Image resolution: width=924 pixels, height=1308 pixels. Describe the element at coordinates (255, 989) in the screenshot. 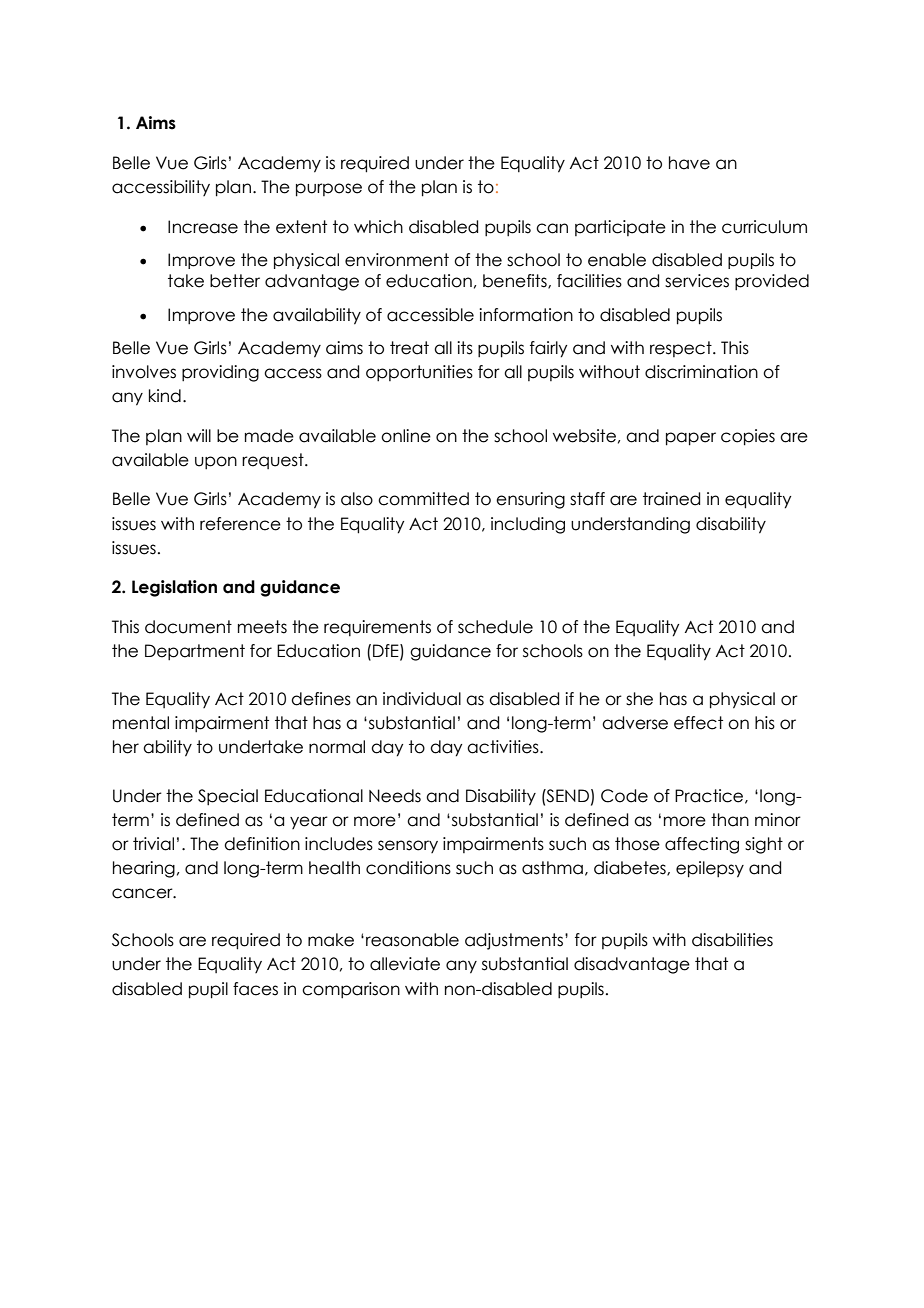

I see `faces` at that location.
